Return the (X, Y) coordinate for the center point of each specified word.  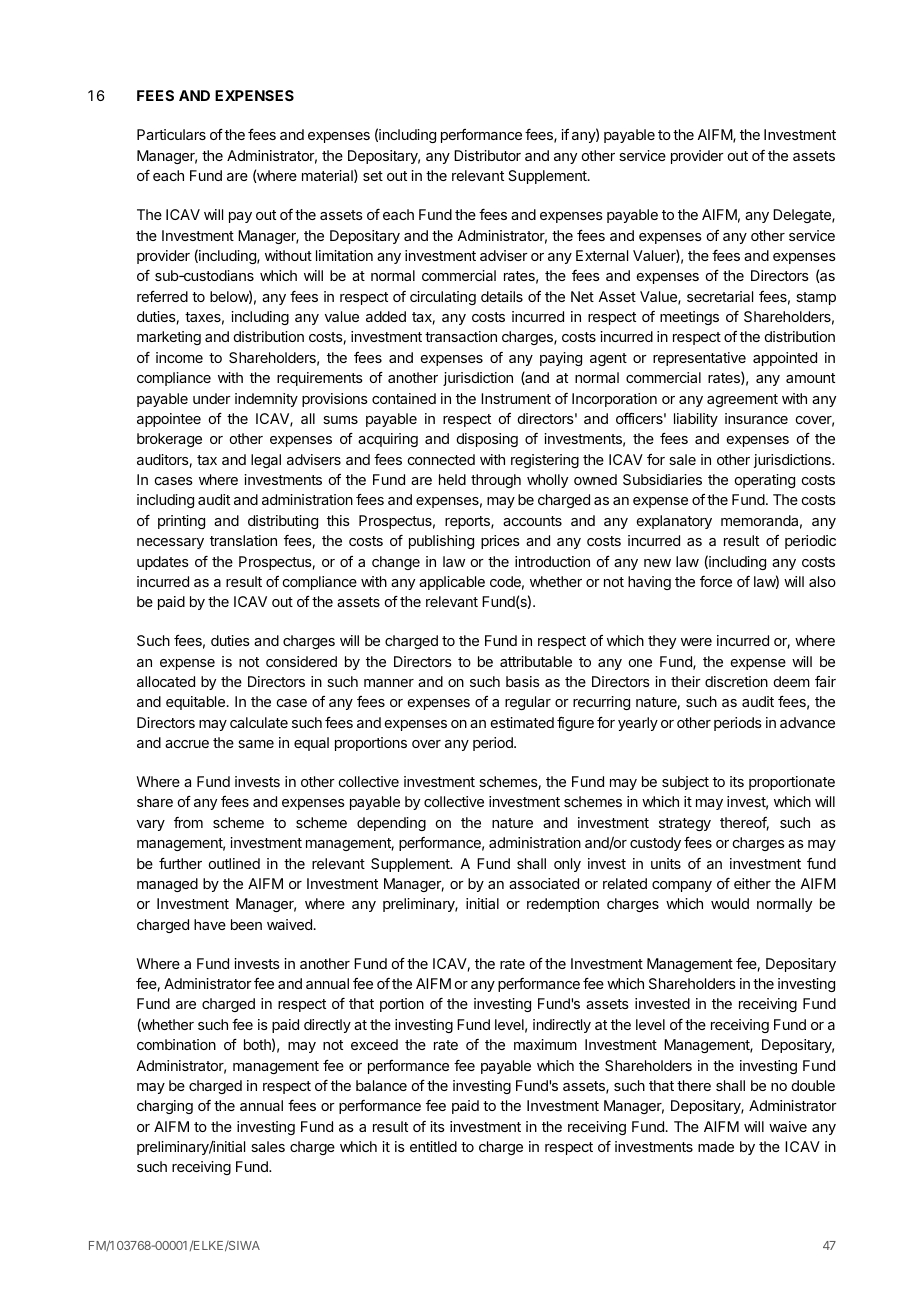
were (696, 642)
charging (165, 1107)
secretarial (720, 296)
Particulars (171, 134)
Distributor (487, 155)
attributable (536, 661)
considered (301, 661)
